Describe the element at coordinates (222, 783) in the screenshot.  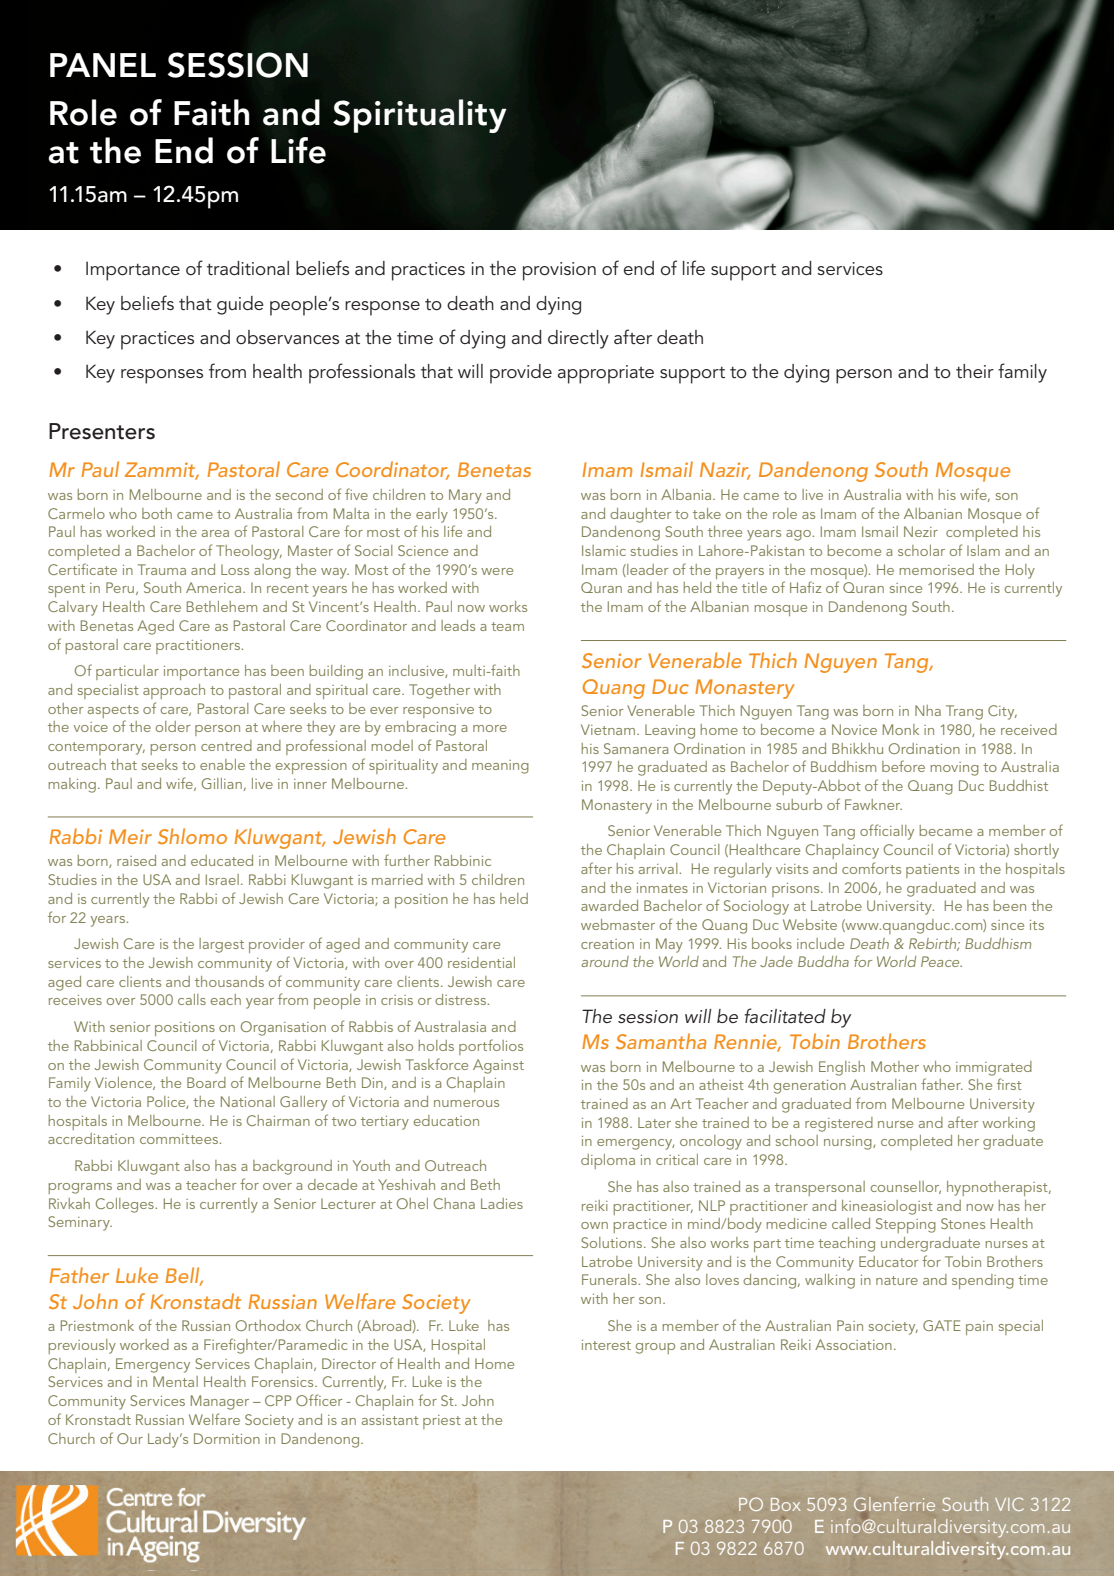
I see `Gillian` at that location.
